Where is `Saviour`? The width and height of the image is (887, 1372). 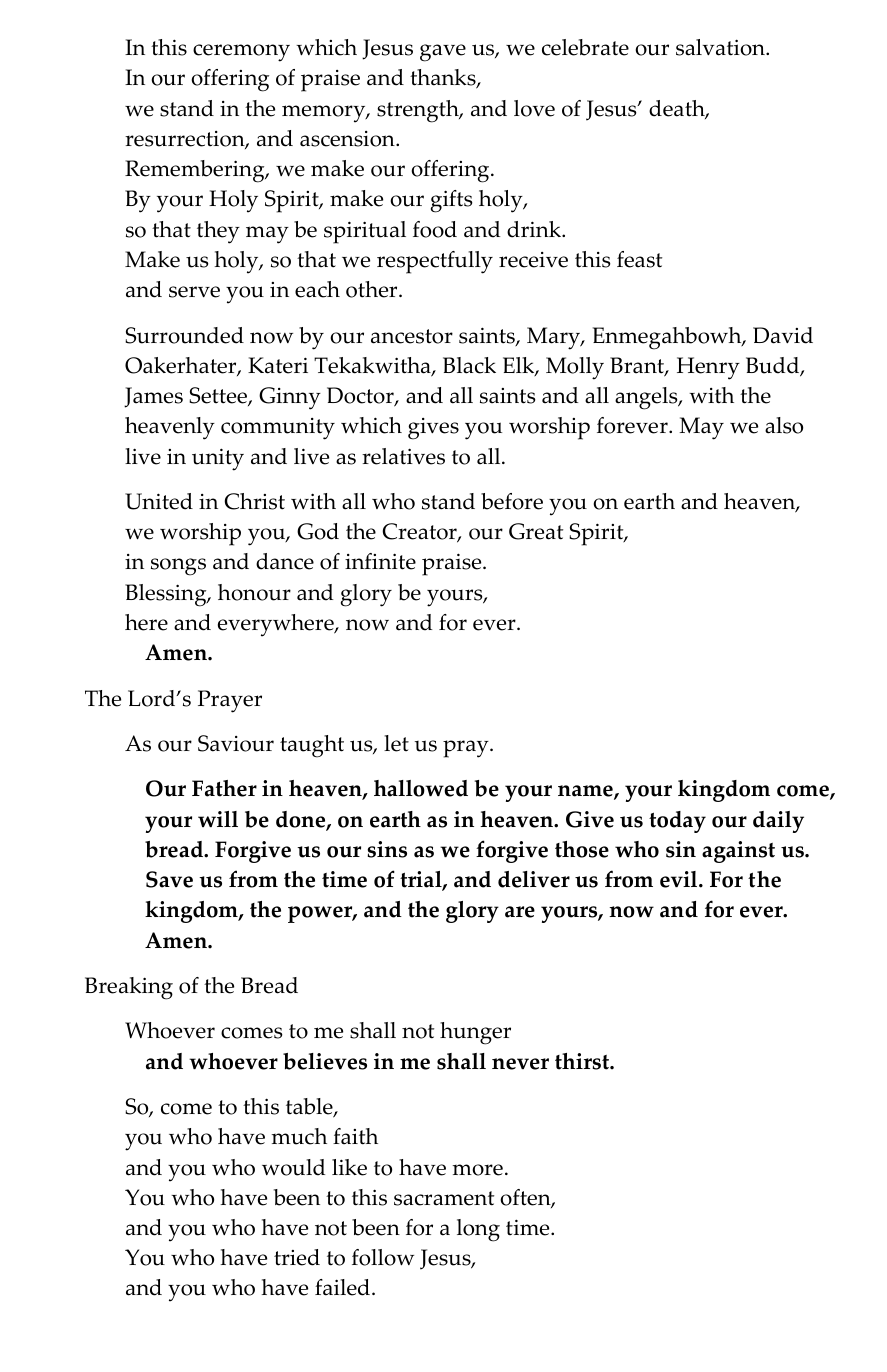 Saviour is located at coordinates (236, 743).
